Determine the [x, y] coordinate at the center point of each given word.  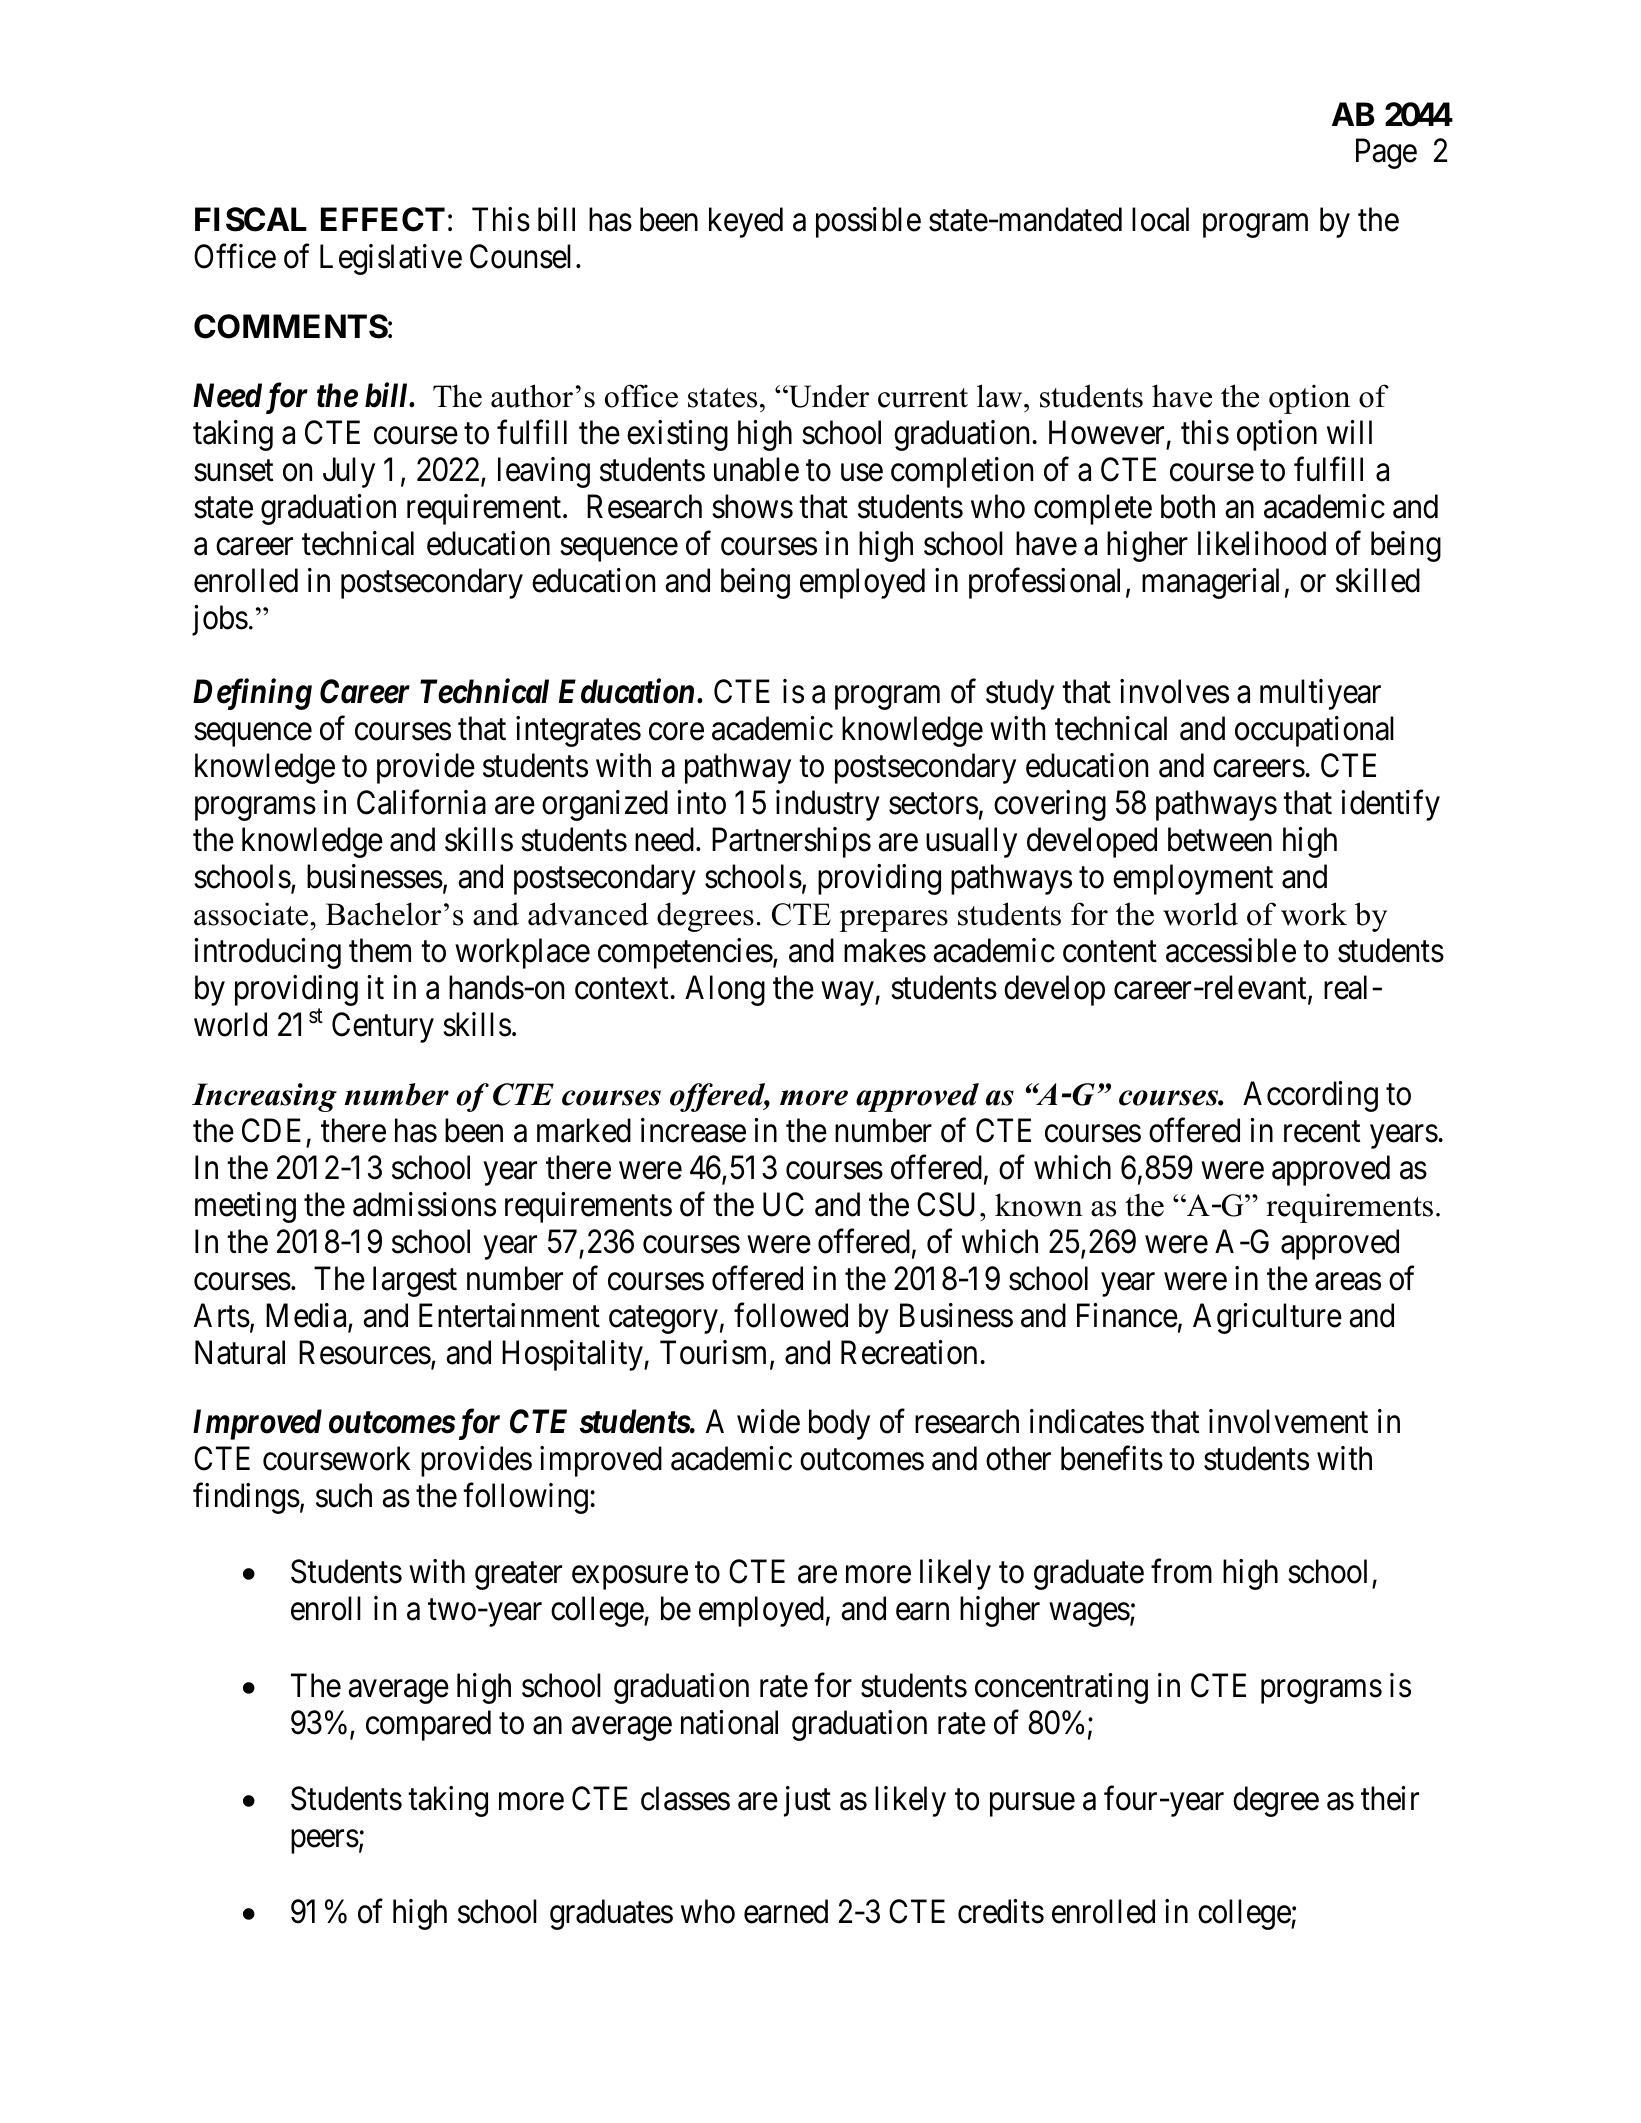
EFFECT [383, 219]
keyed [746, 222]
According [1310, 1096]
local [1160, 219]
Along [725, 990]
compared [428, 1725]
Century [383, 1027]
